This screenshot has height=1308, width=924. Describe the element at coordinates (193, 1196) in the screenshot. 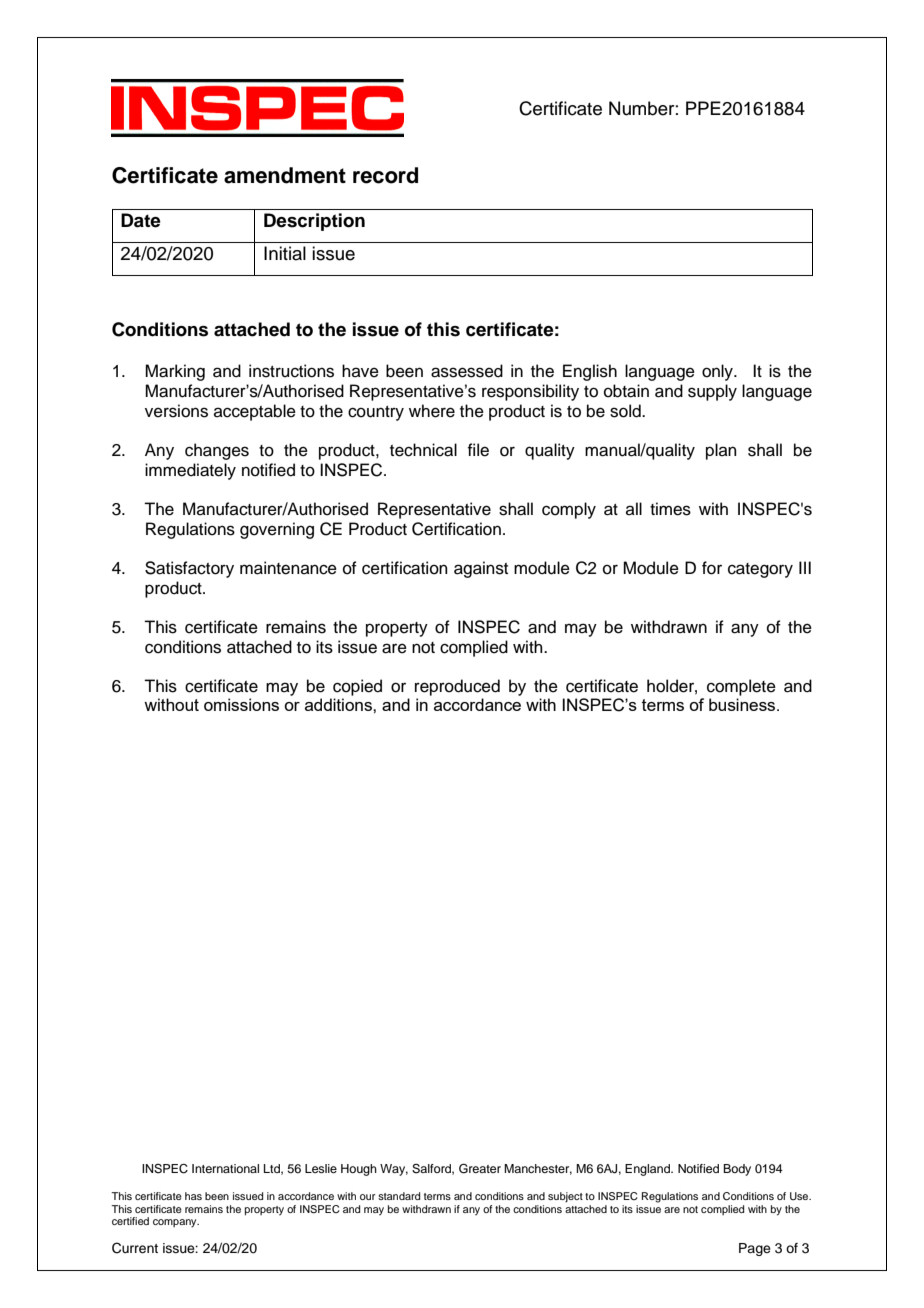

I see `has` at that location.
